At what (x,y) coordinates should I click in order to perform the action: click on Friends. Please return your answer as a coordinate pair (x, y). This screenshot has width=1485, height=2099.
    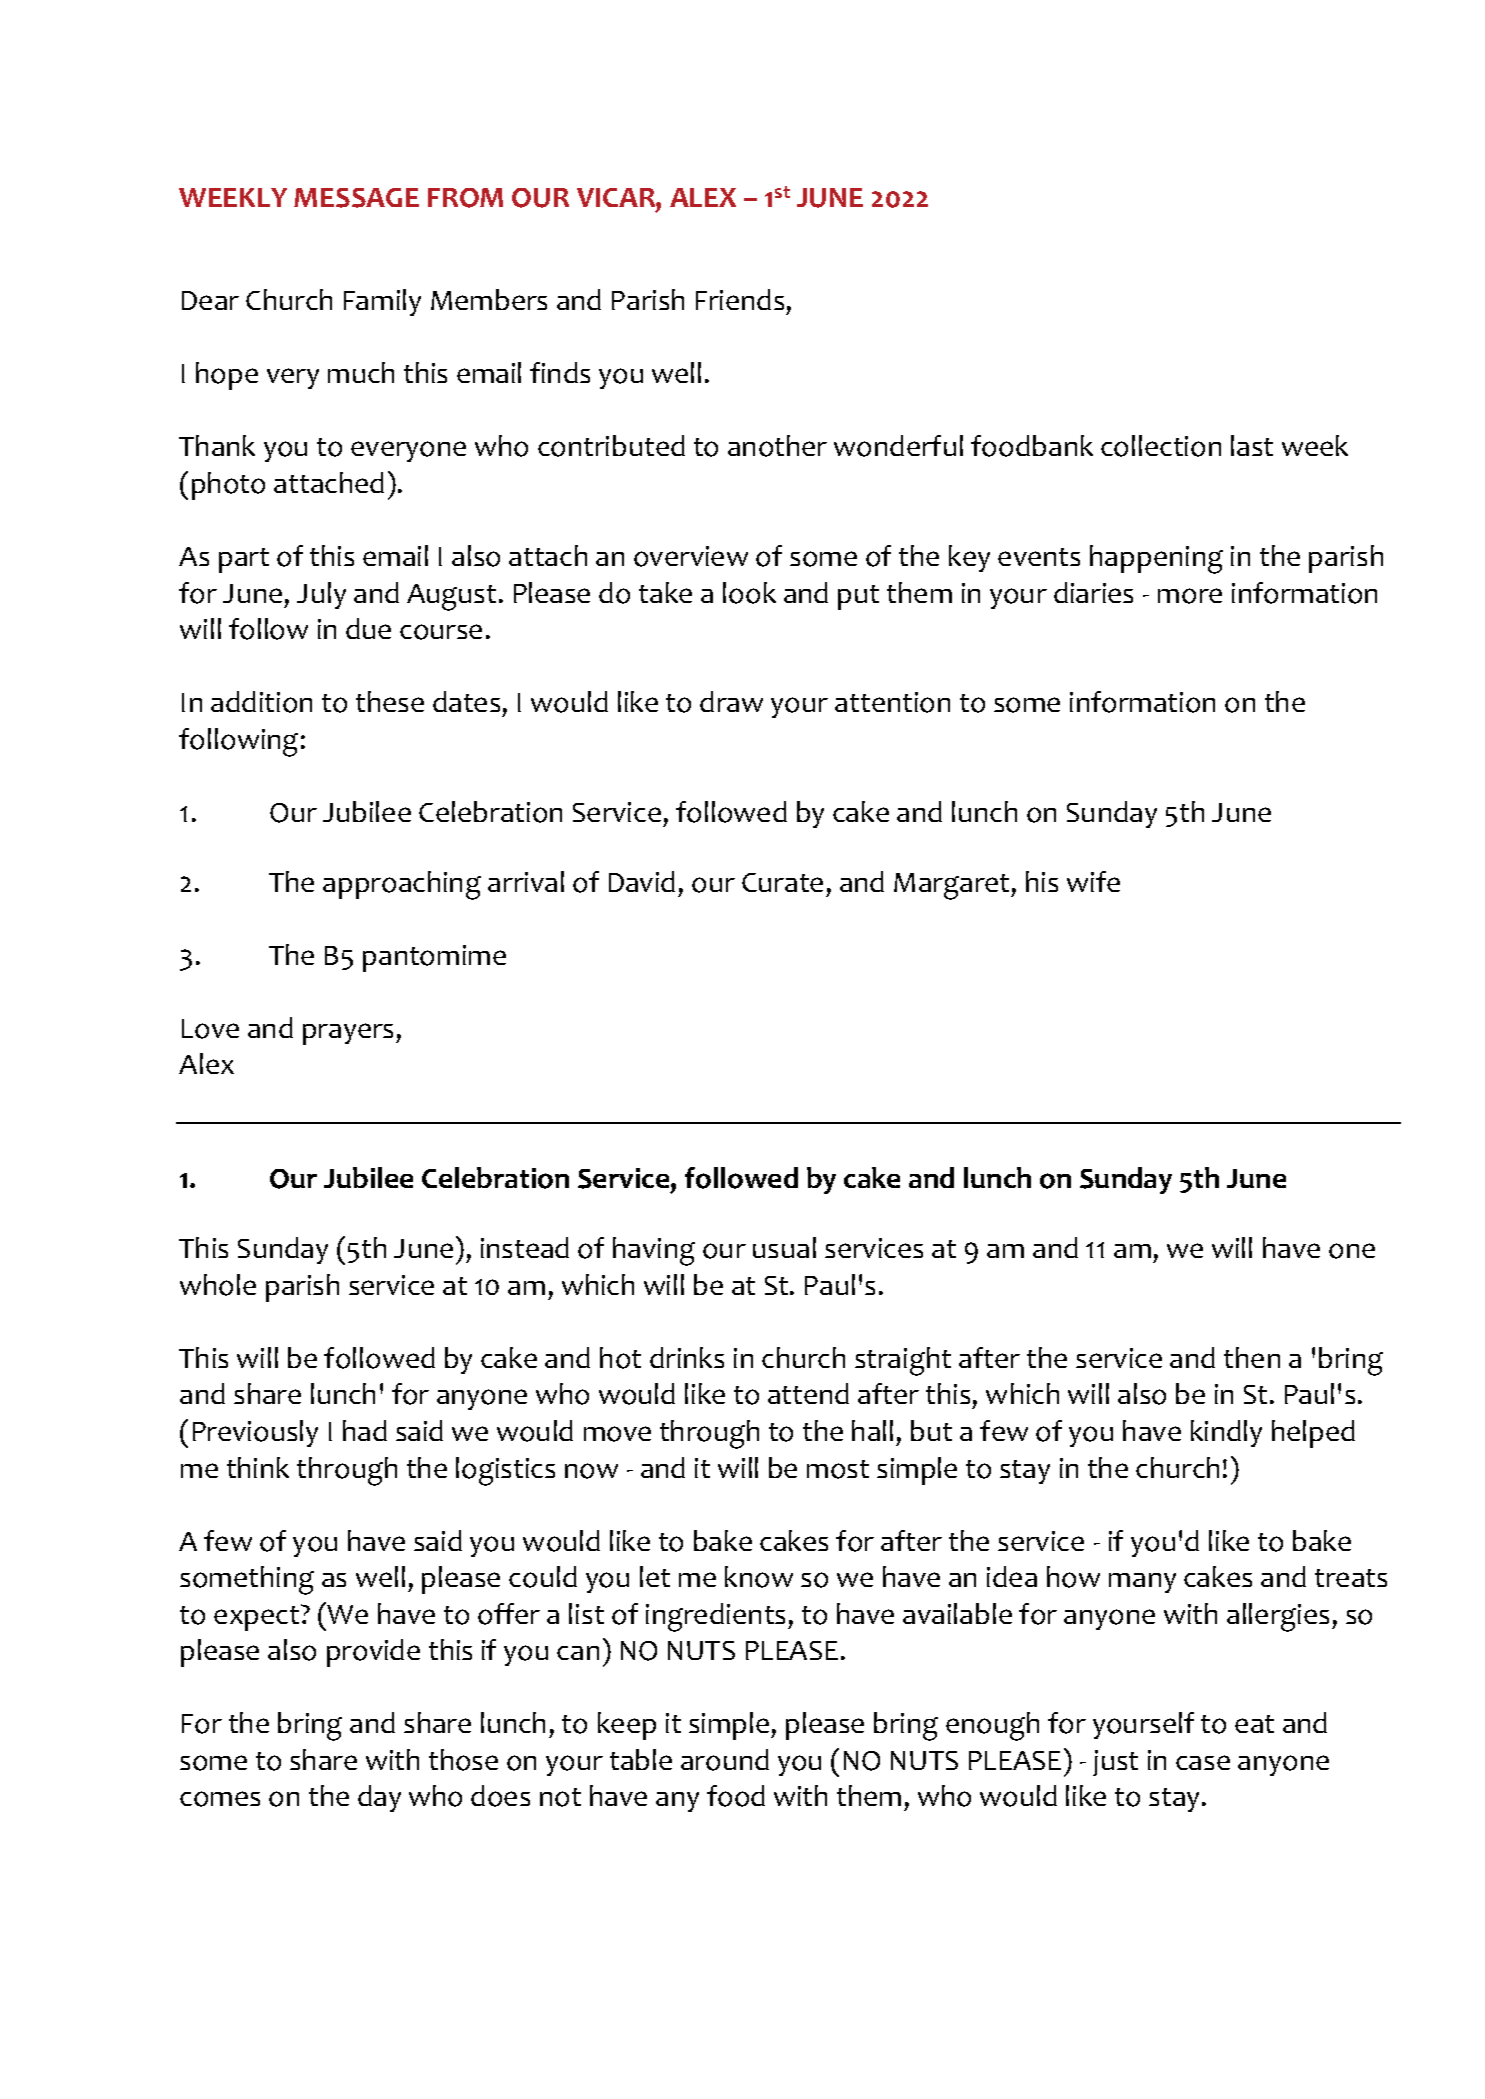
    Looking at the image, I should click on (740, 299).
